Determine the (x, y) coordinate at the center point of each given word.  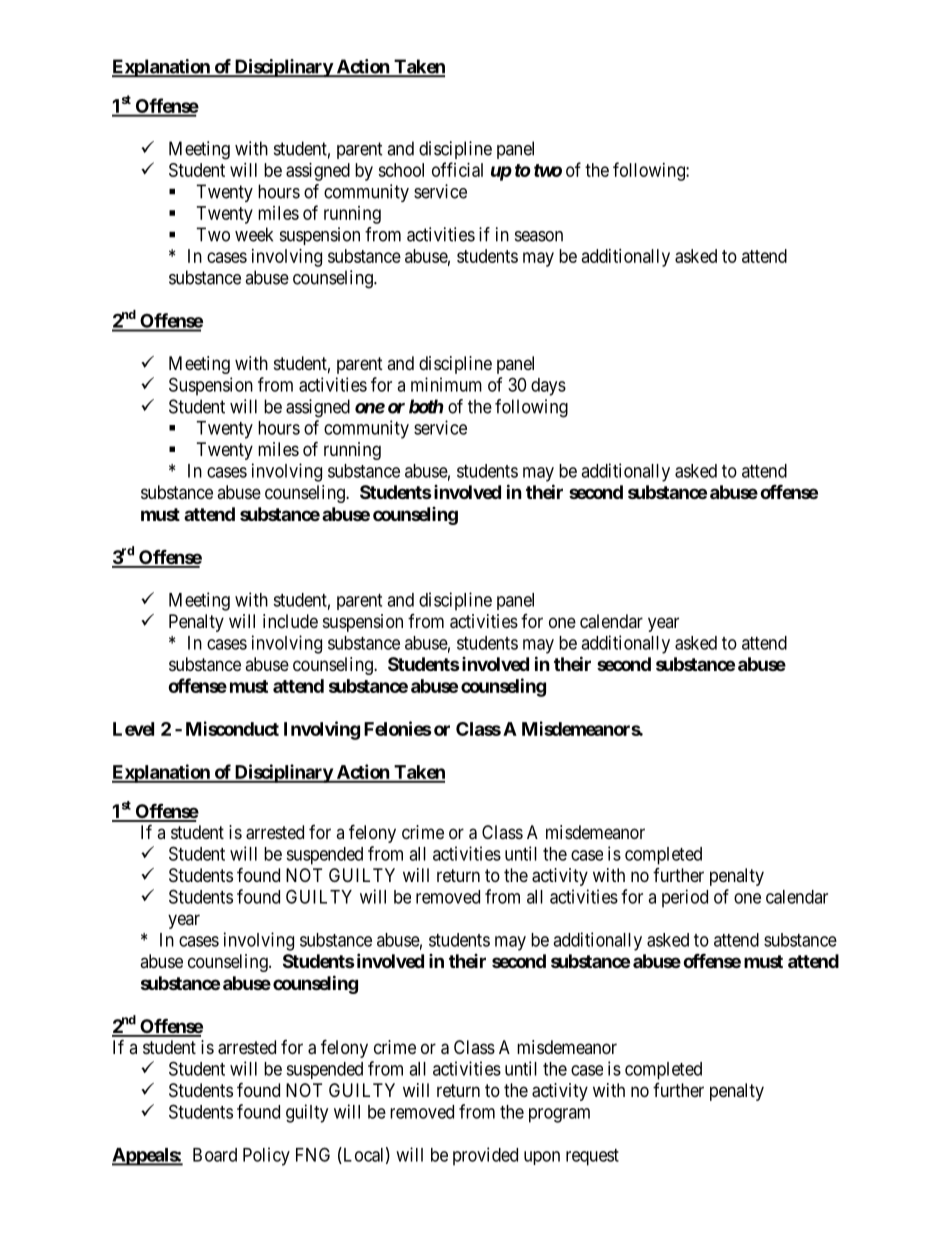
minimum (446, 384)
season (539, 236)
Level (133, 729)
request (592, 1157)
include (290, 621)
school (401, 170)
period (685, 898)
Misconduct (232, 728)
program (559, 1115)
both (426, 406)
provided (485, 1156)
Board (215, 1155)
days (548, 387)
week (254, 234)
